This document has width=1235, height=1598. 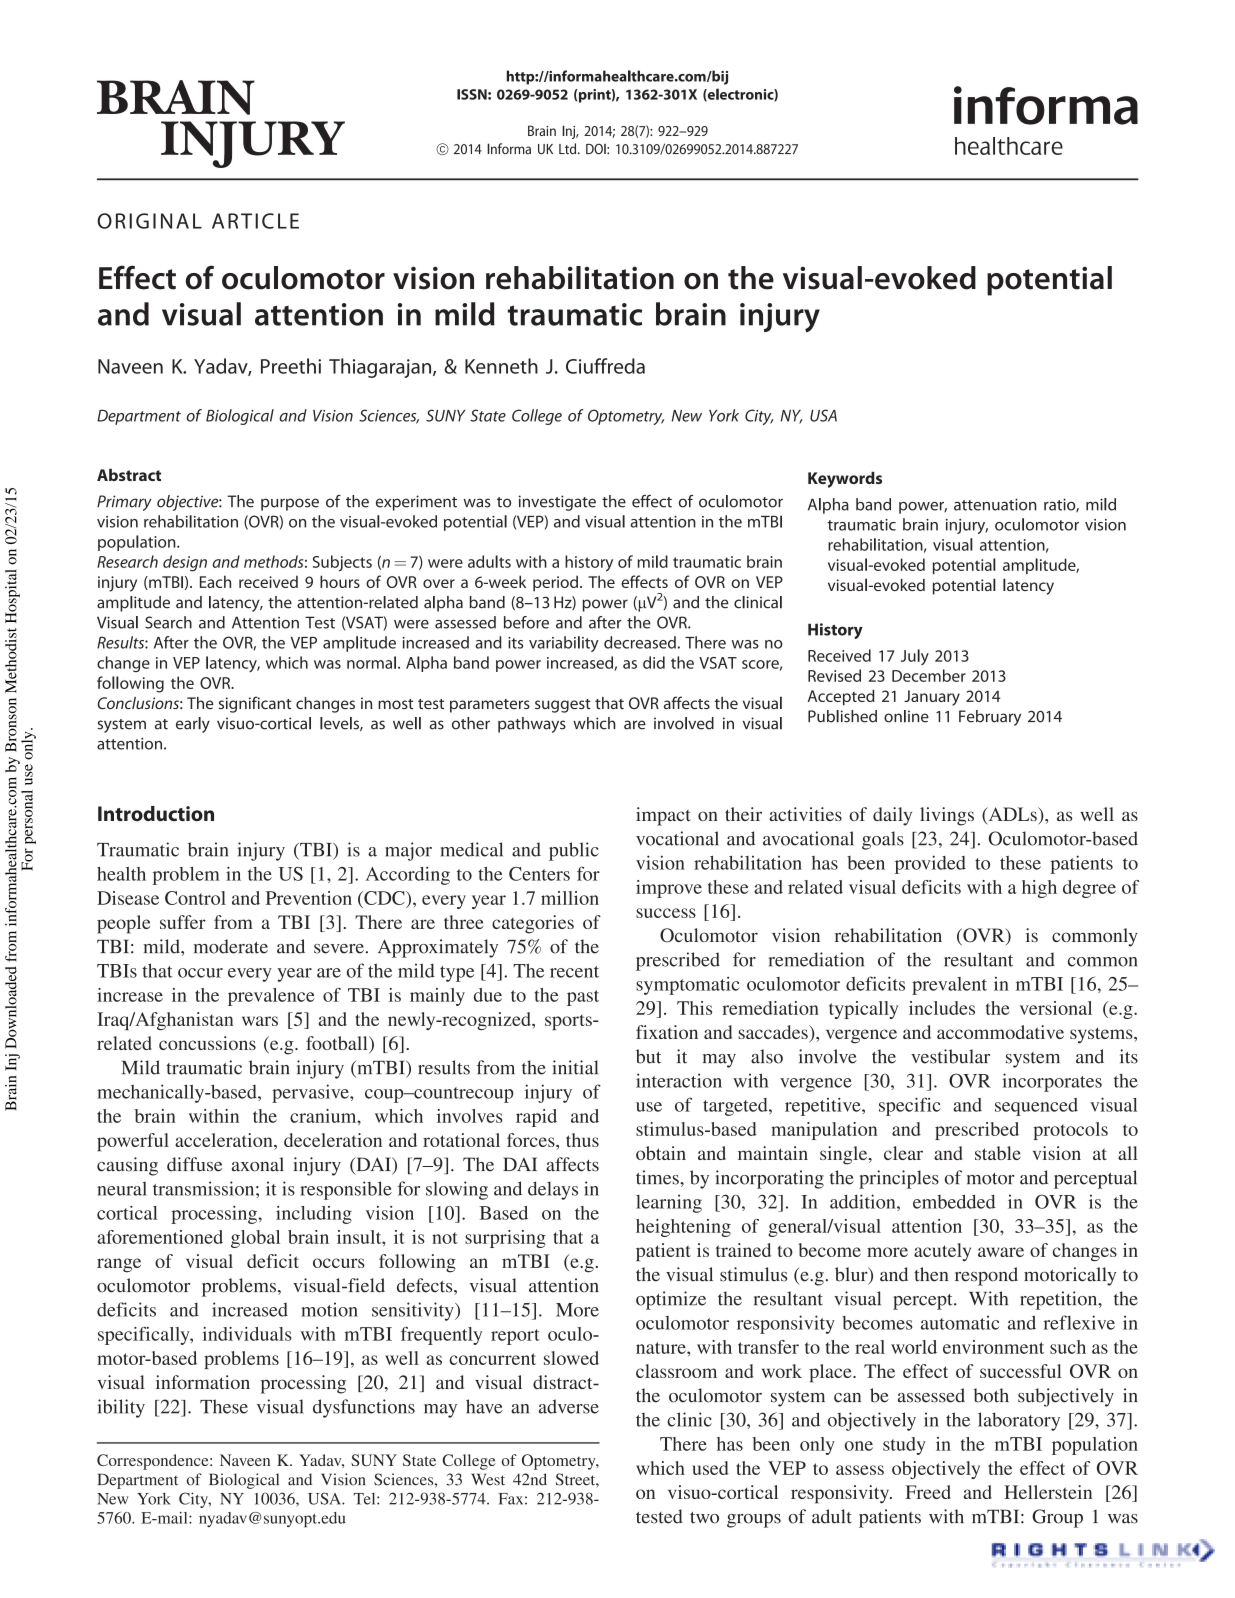 I want to click on Keywords, so click(x=845, y=480).
